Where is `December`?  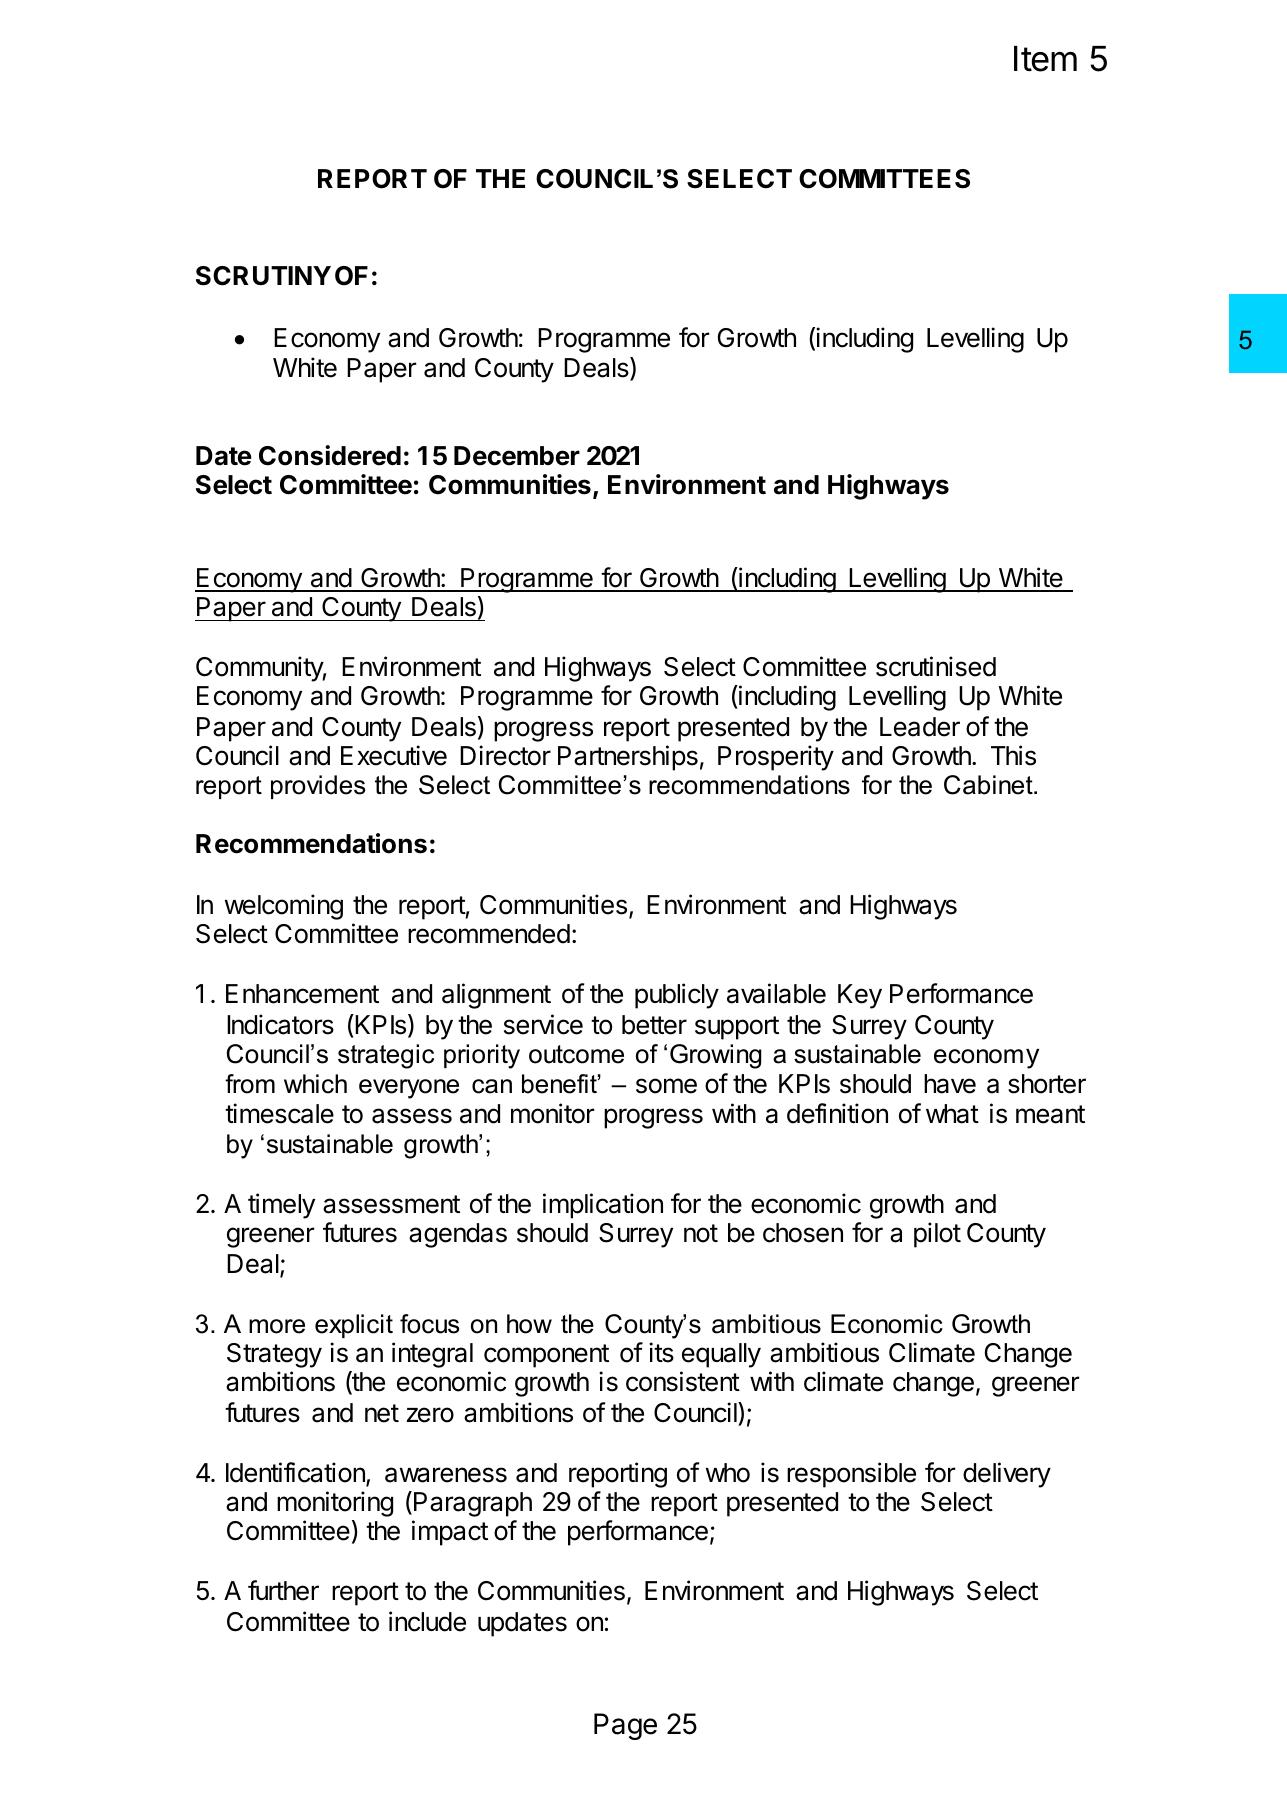
December is located at coordinates (517, 456).
